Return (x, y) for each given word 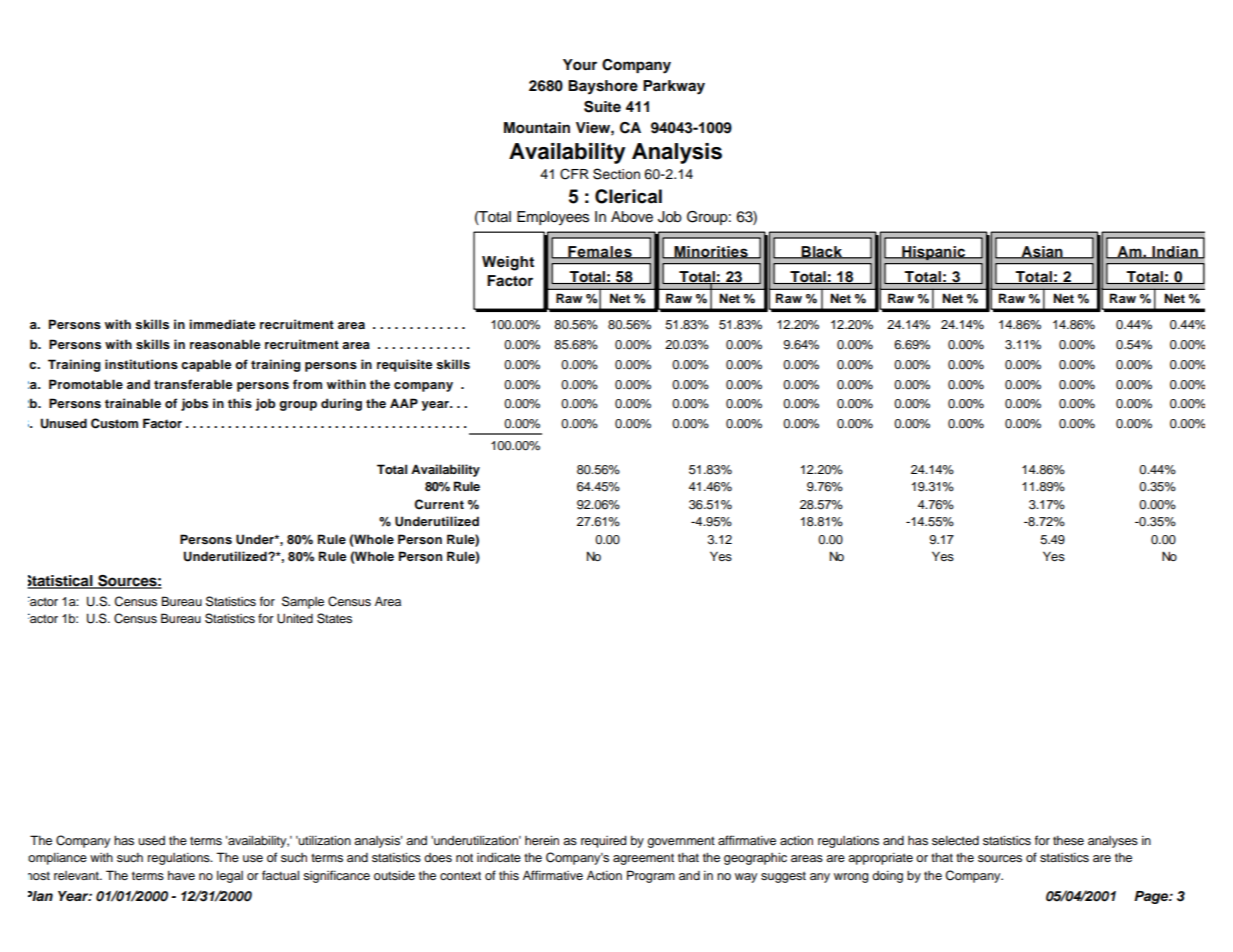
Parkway (674, 87)
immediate (222, 324)
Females (600, 252)
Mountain (537, 128)
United (295, 618)
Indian (1175, 252)
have (181, 875)
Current (439, 504)
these (1068, 840)
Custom (114, 423)
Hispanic (933, 253)
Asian (1042, 252)
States (334, 618)
